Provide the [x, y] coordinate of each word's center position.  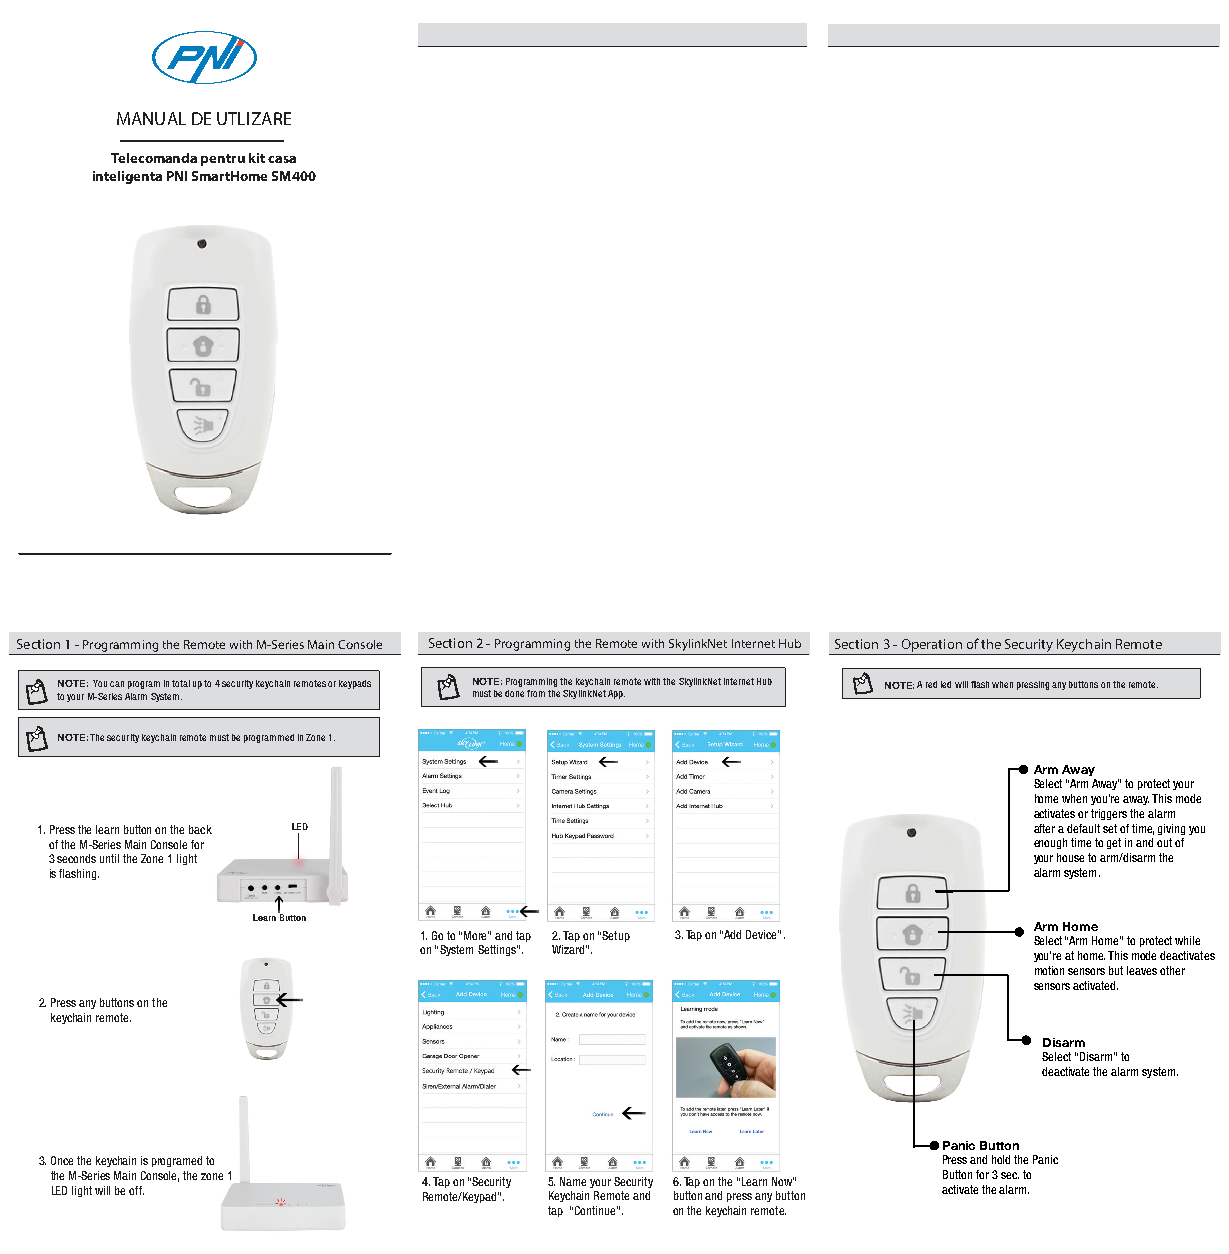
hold [1001, 1159]
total [181, 683]
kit [257, 158]
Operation [931, 647]
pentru [223, 160]
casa [282, 159]
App [616, 694]
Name [573, 1181]
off [136, 1190]
